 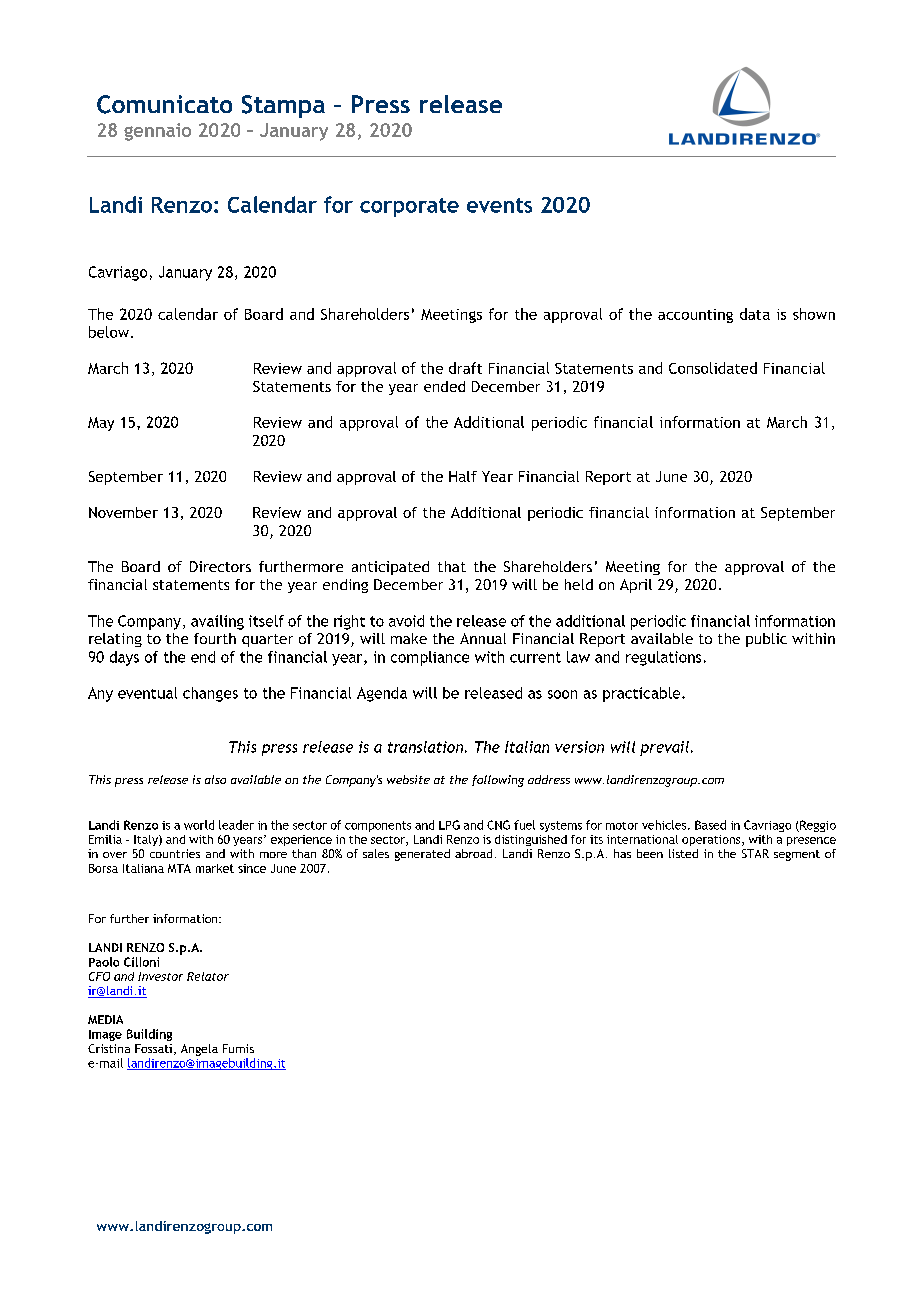 I want to click on Directors, so click(x=220, y=566).
